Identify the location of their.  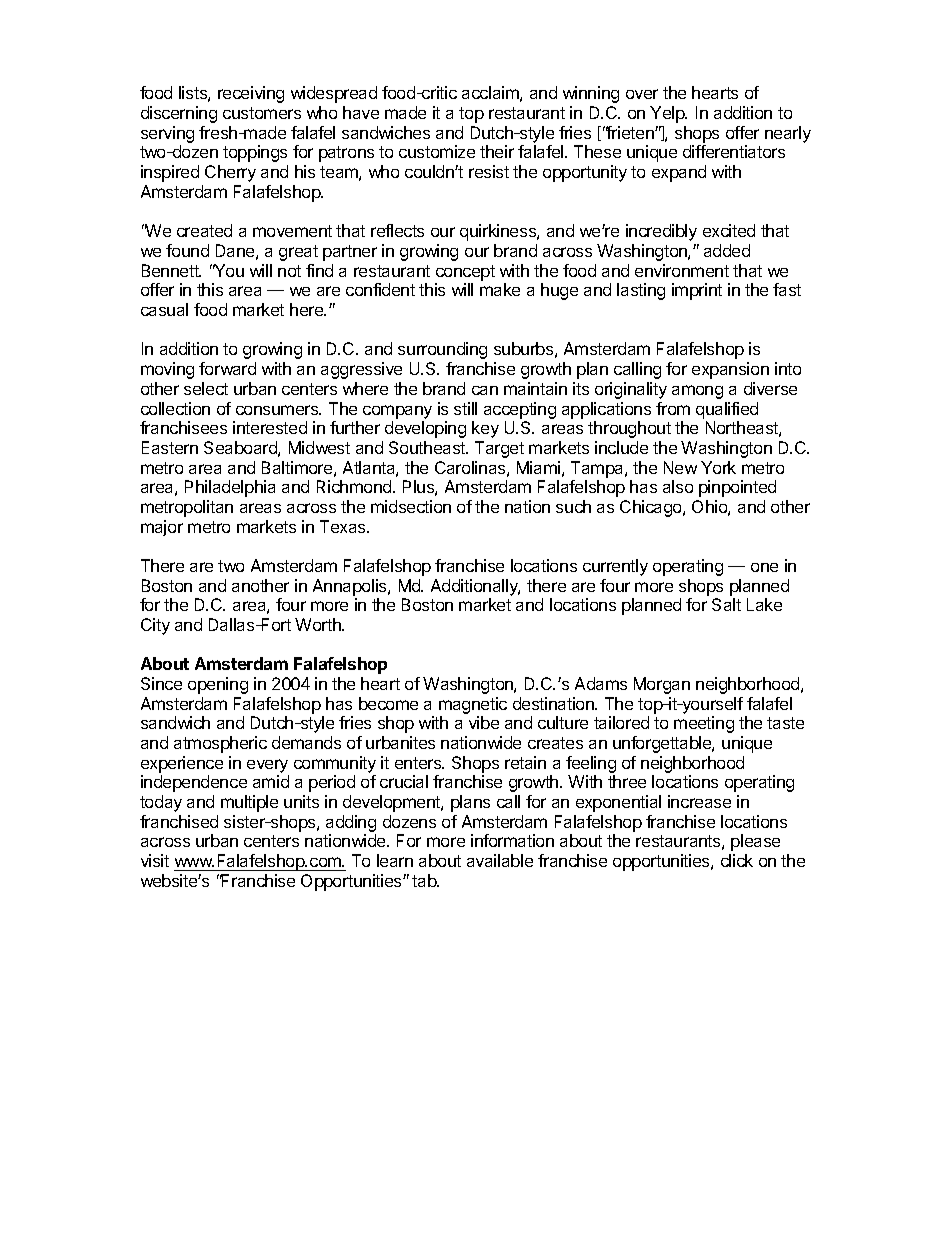
(497, 151).
